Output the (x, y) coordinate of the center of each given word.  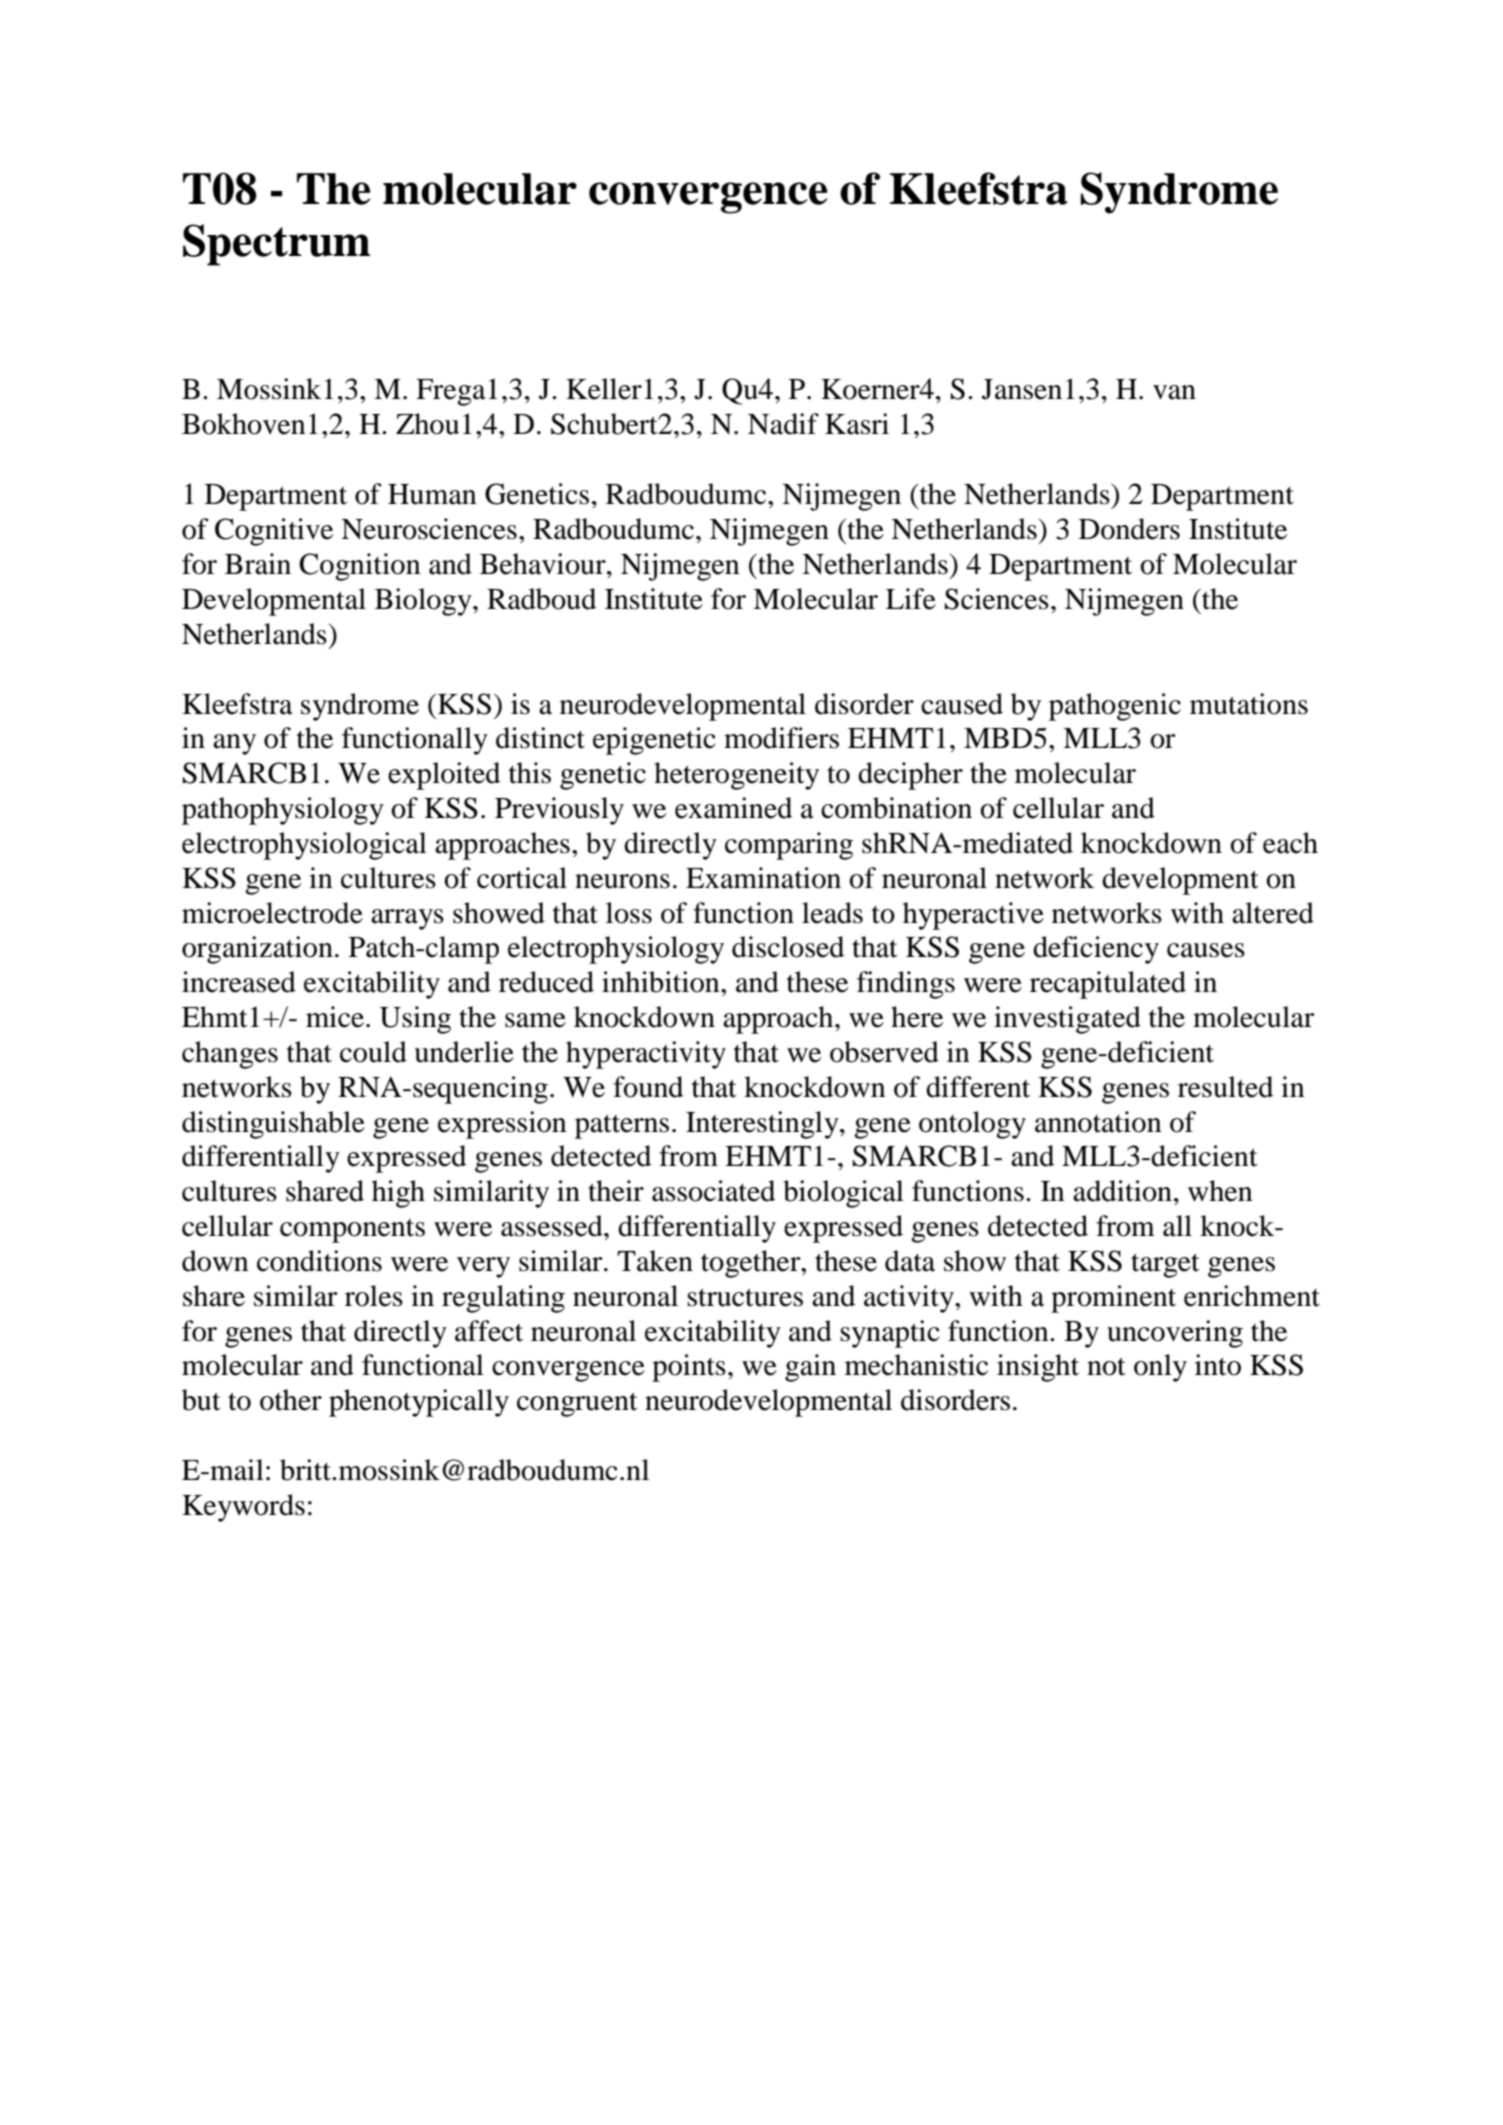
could (373, 1052)
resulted (1225, 1087)
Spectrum (276, 245)
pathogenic (1115, 707)
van (1174, 392)
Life (911, 599)
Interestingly (763, 1125)
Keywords (243, 1508)
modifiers (781, 738)
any (234, 744)
